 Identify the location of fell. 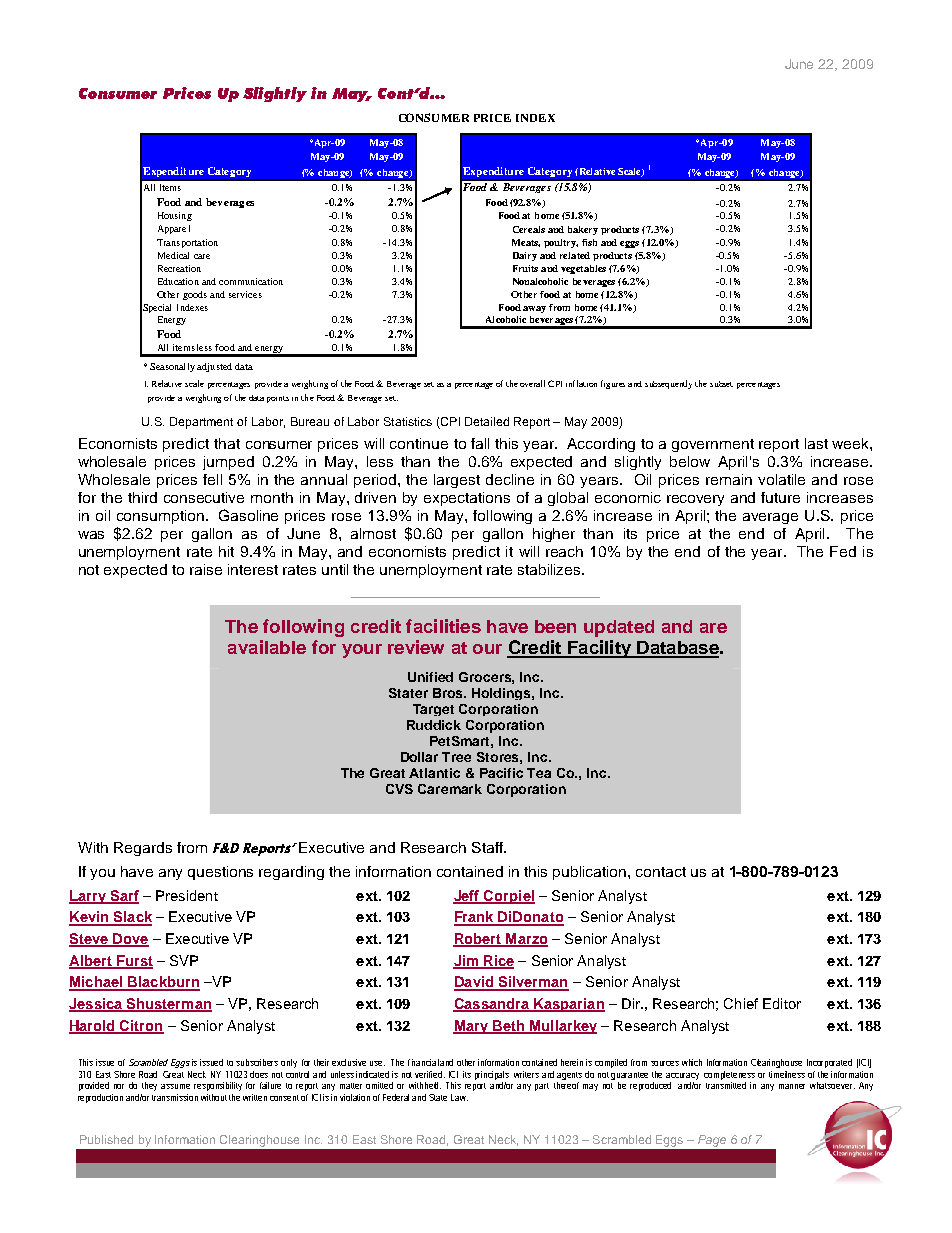
(212, 479).
